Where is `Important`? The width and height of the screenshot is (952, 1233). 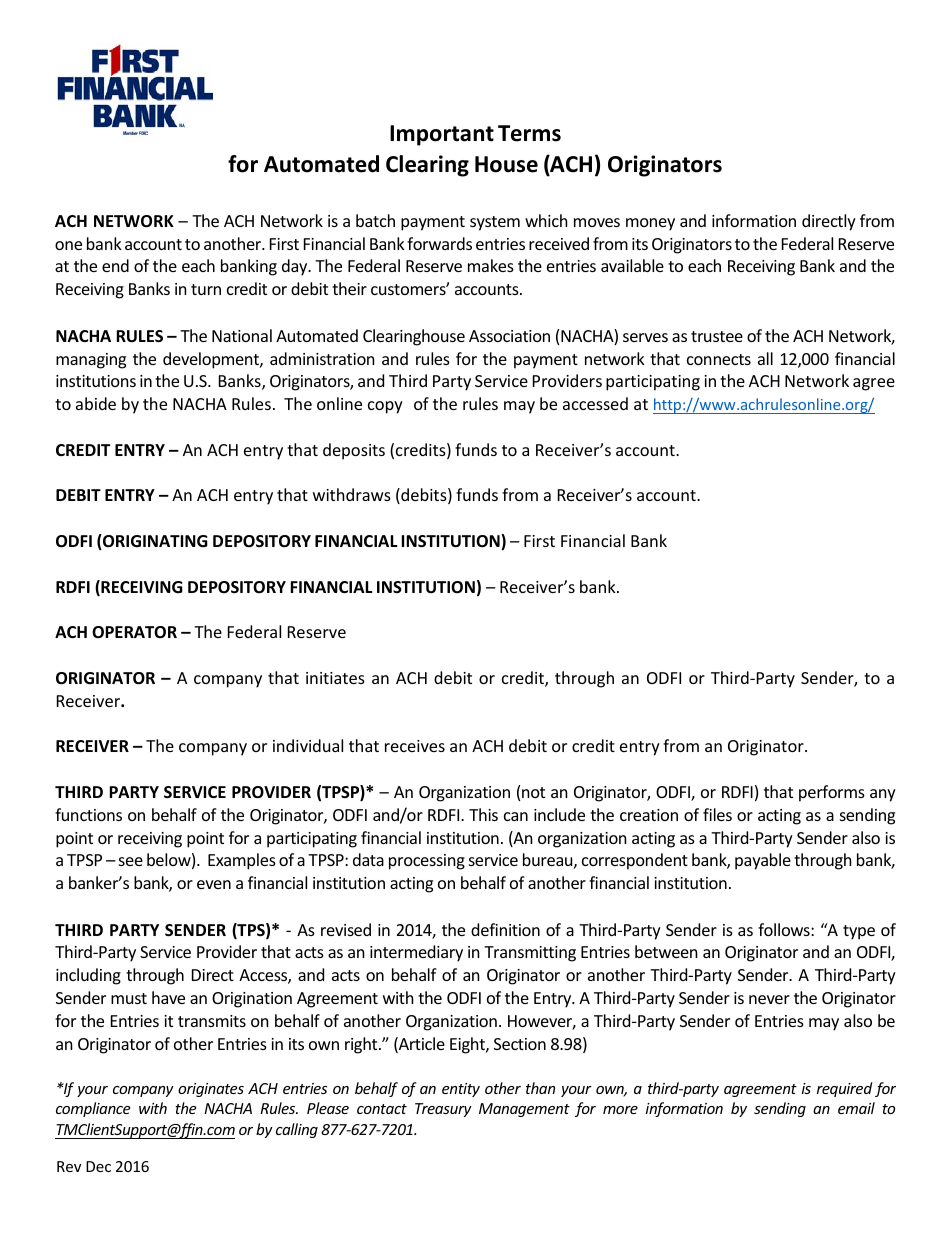 Important is located at coordinates (442, 135).
